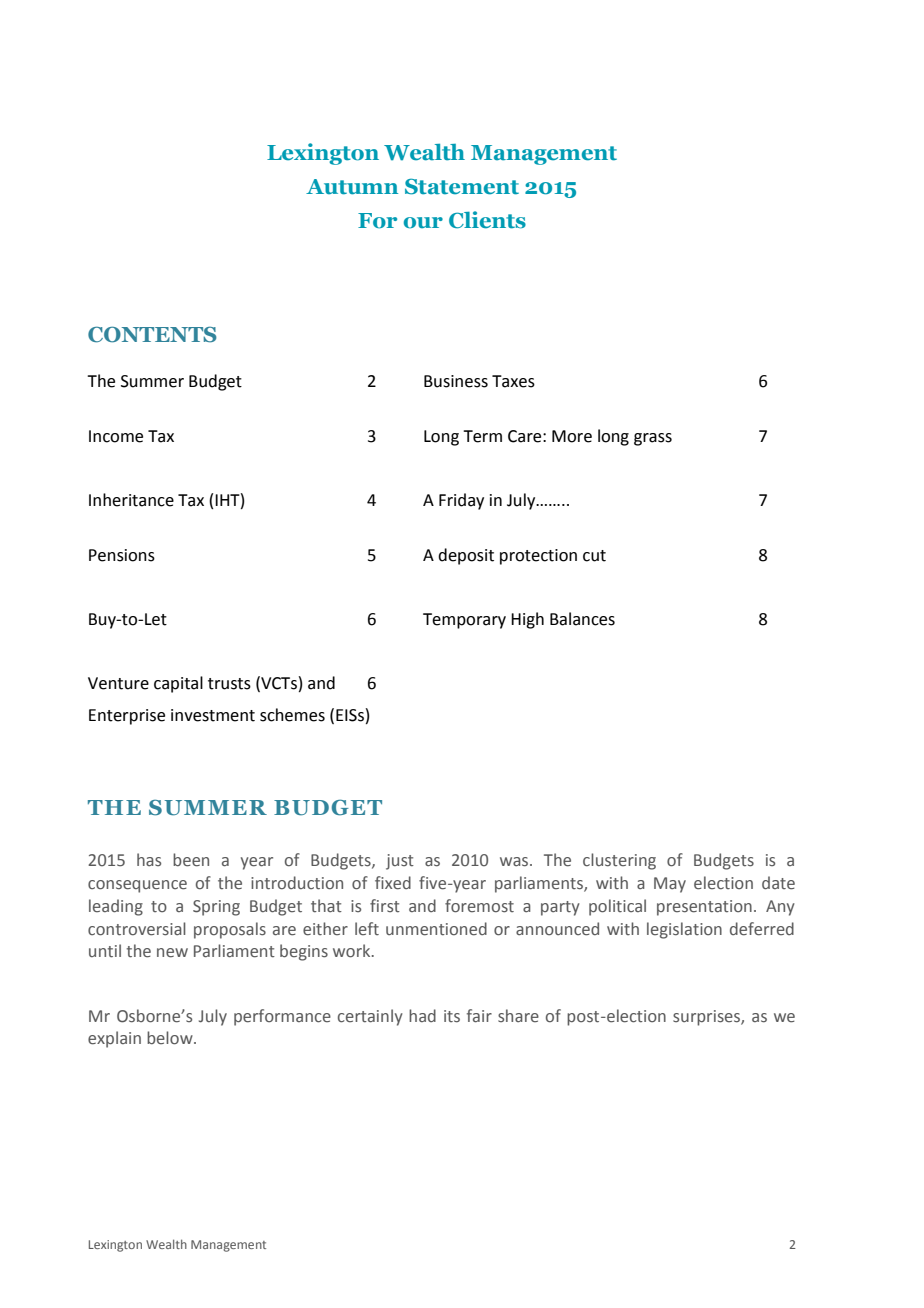  Describe the element at coordinates (131, 500) in the screenshot. I see `Inheritance` at that location.
